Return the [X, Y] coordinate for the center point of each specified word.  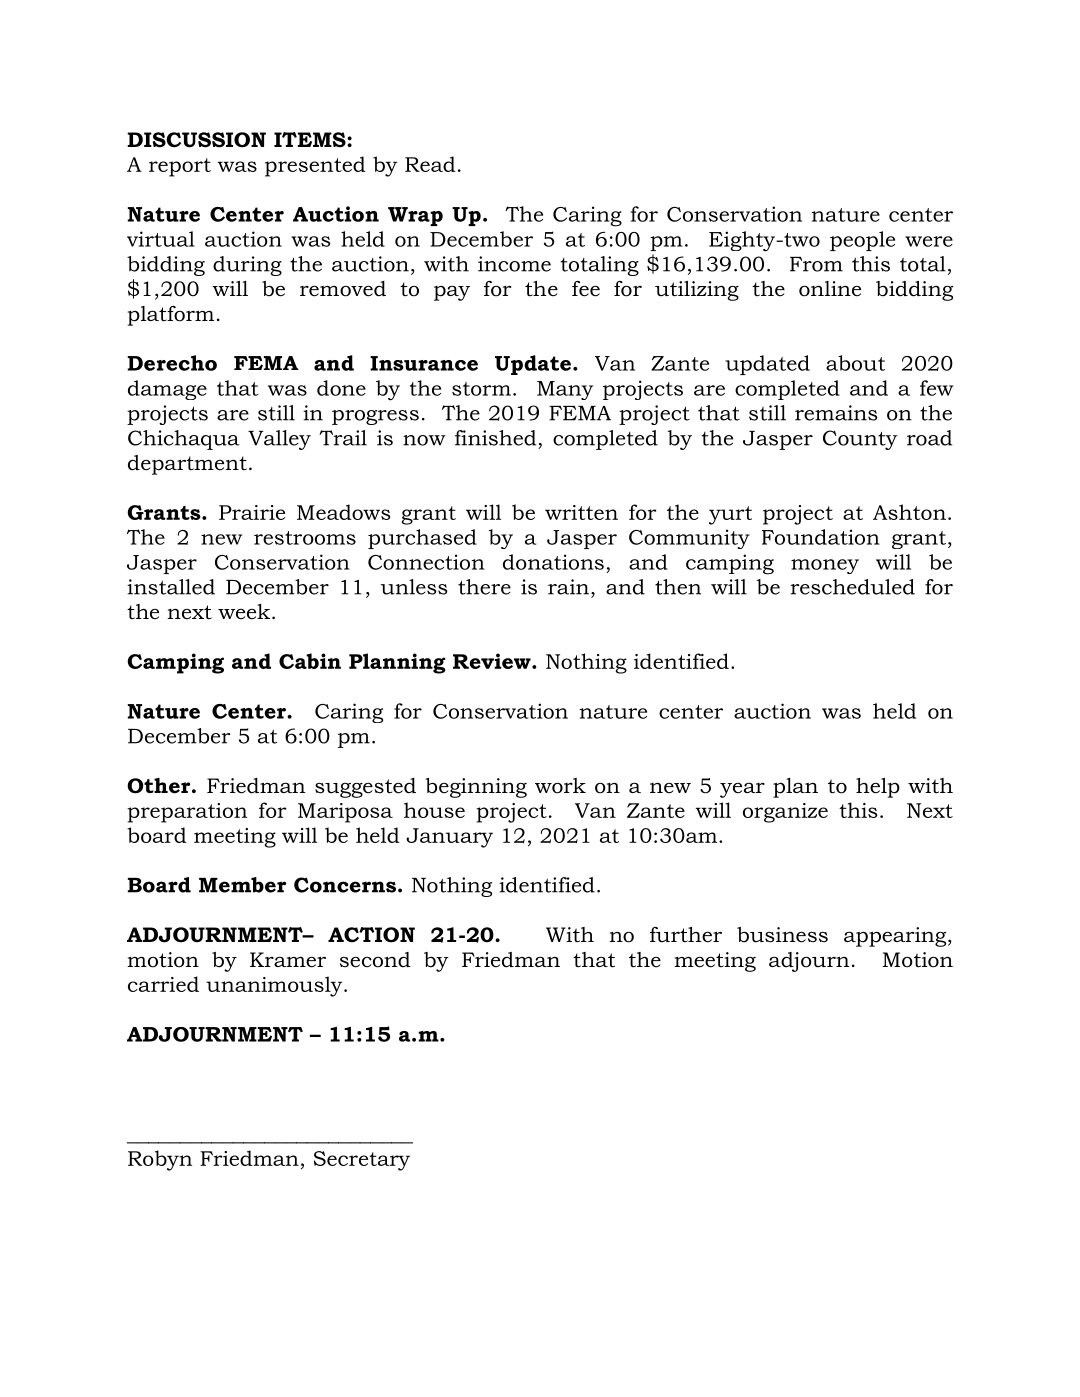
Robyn [160, 1160]
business [782, 935]
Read [430, 164]
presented [315, 166]
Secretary [362, 1161]
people [862, 241]
